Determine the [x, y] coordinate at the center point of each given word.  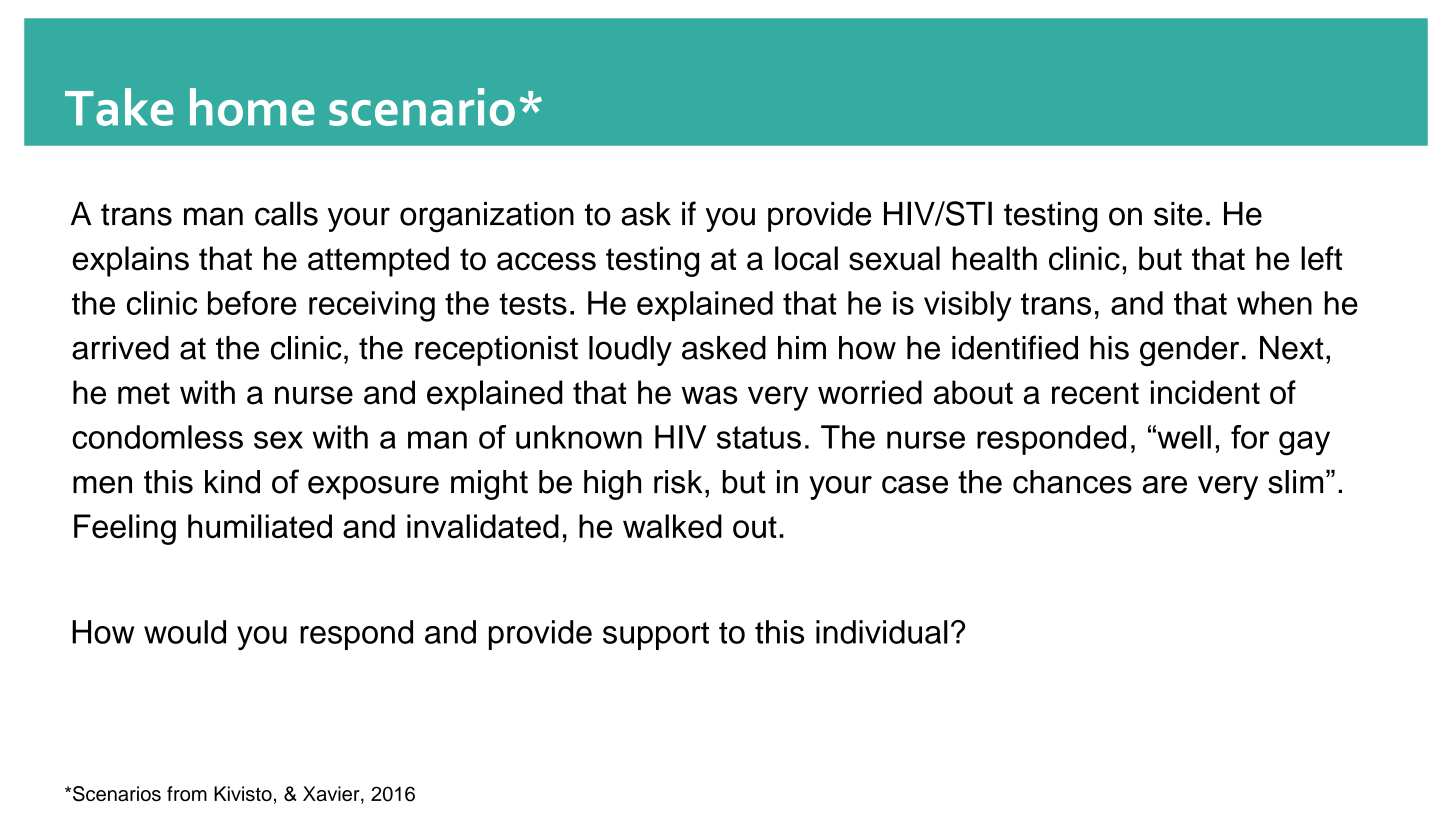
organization [487, 217]
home [252, 107]
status [759, 437]
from [187, 793]
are [1165, 485]
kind [232, 482]
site [1178, 214]
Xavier [332, 795]
